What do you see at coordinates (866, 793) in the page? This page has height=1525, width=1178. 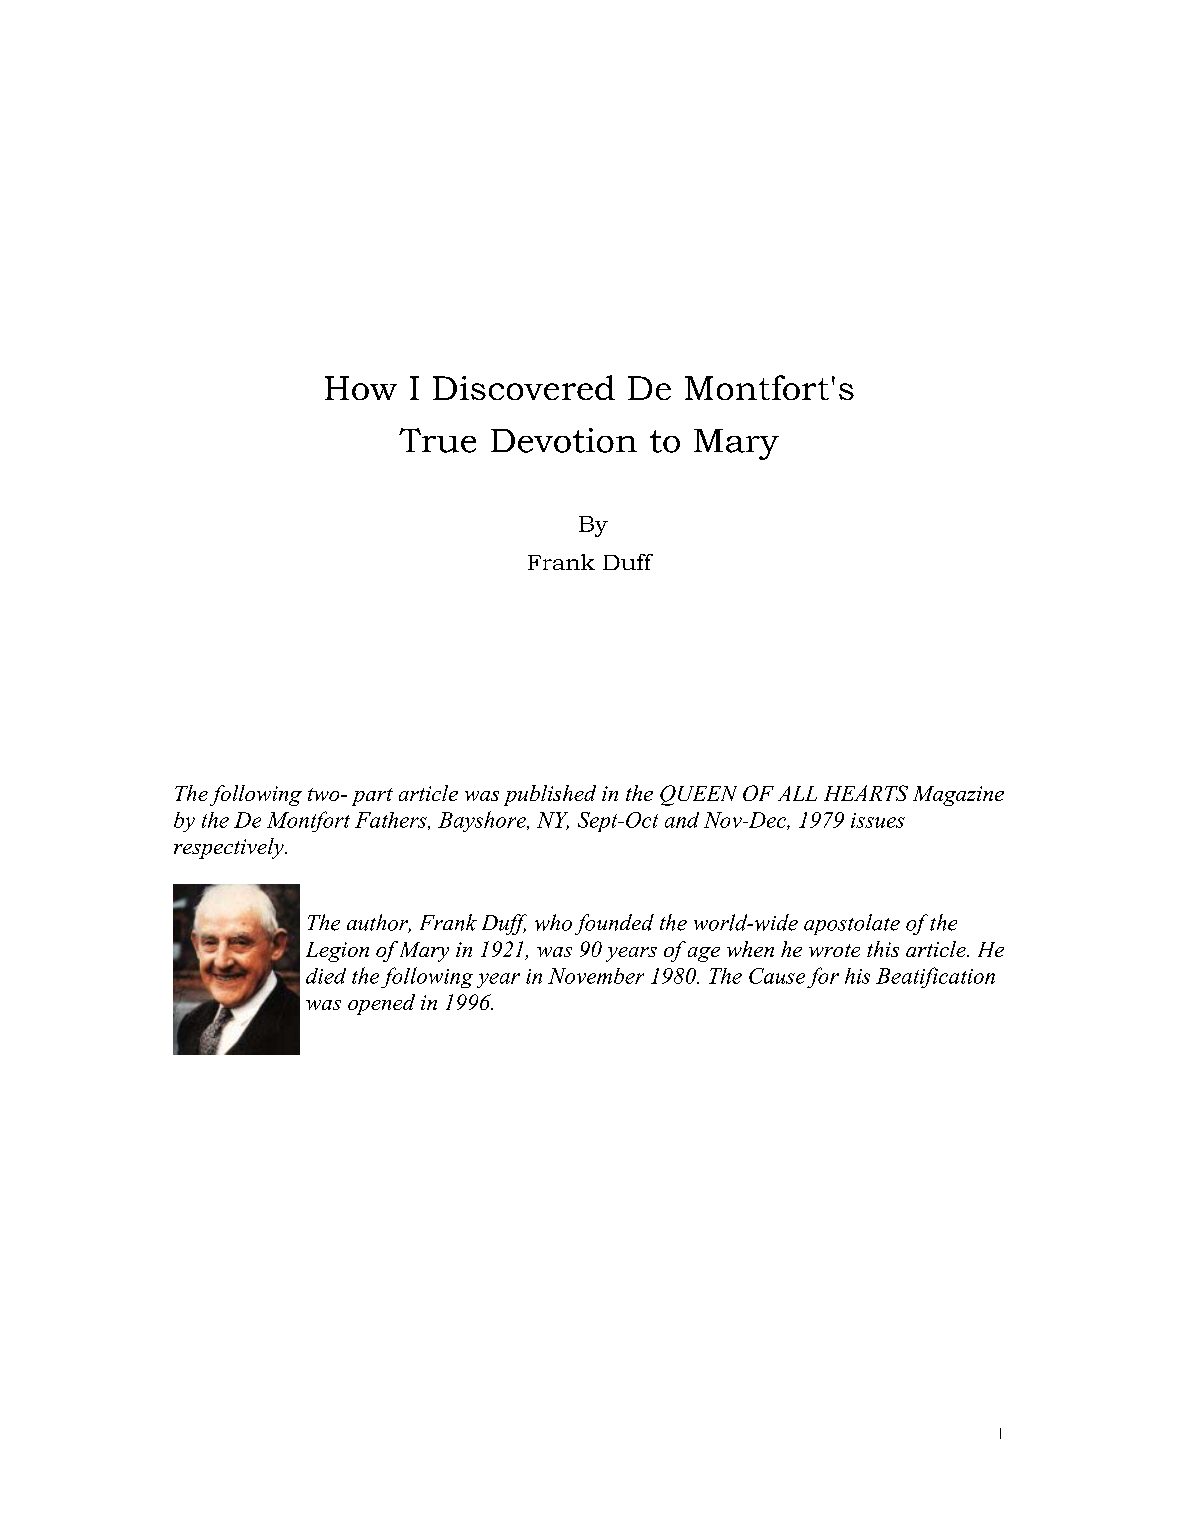 I see `HEARTS` at bounding box center [866, 793].
